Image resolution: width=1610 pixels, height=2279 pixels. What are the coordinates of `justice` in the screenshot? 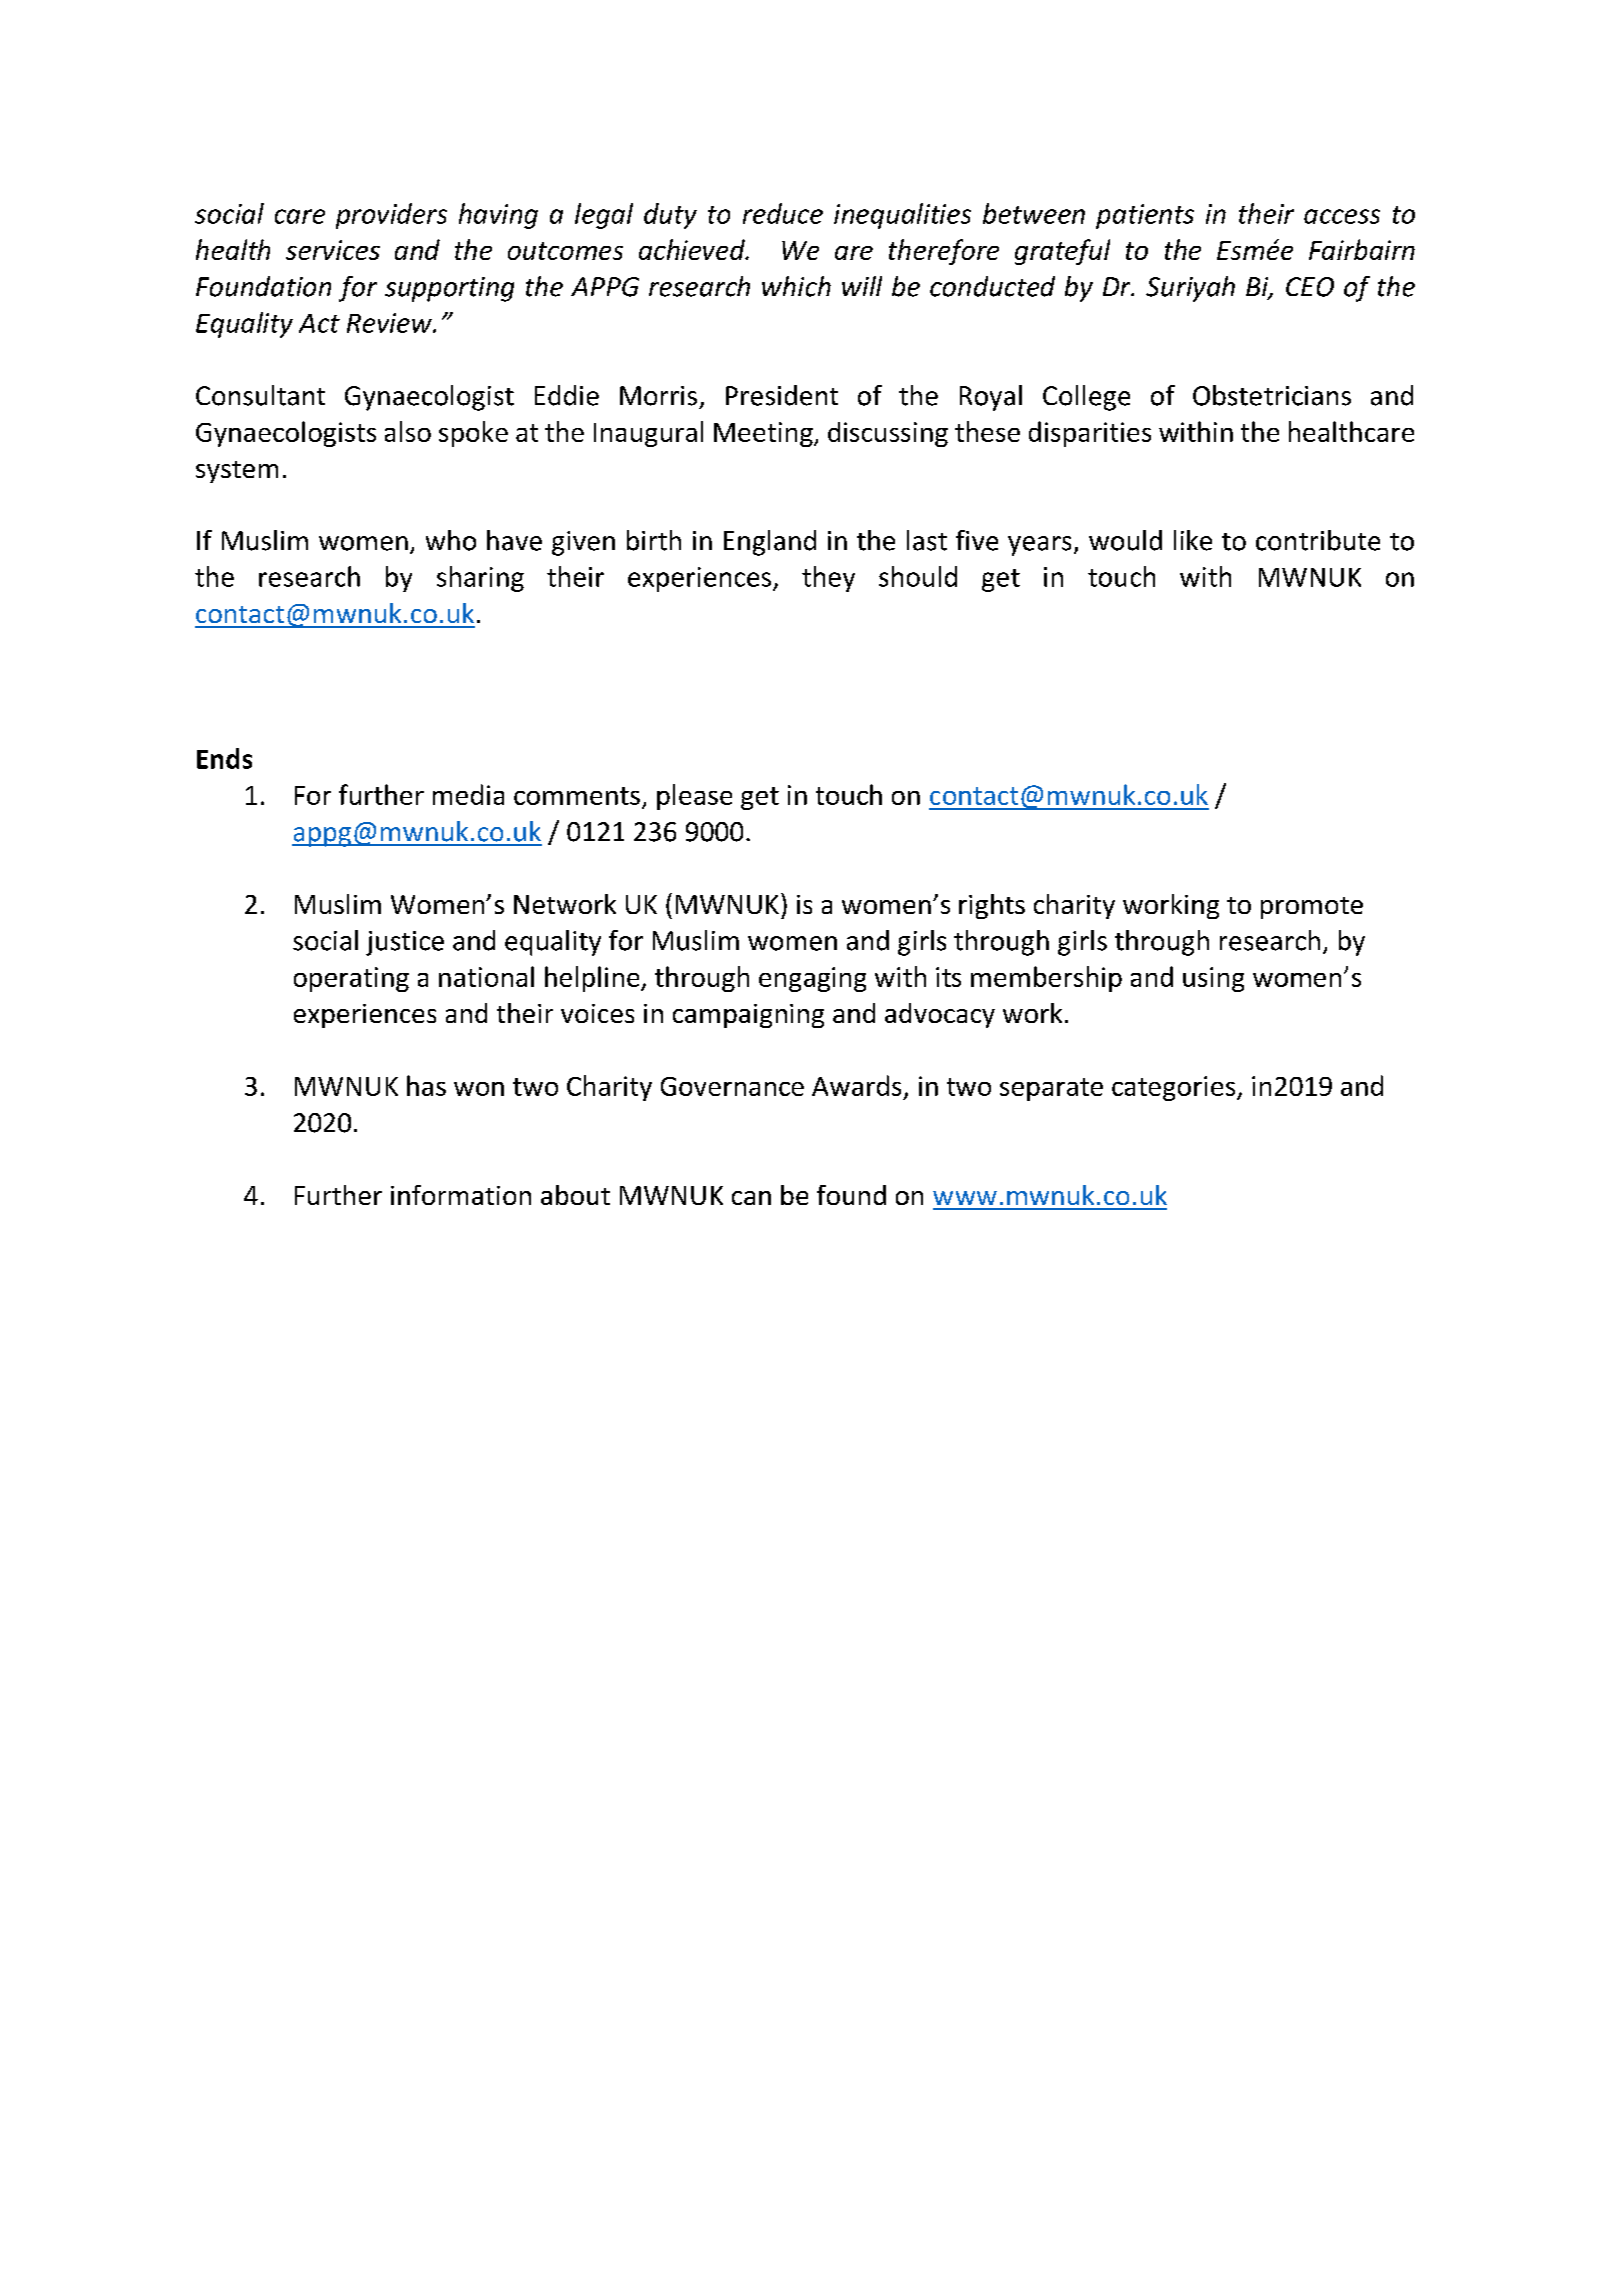 It's located at (405, 943).
